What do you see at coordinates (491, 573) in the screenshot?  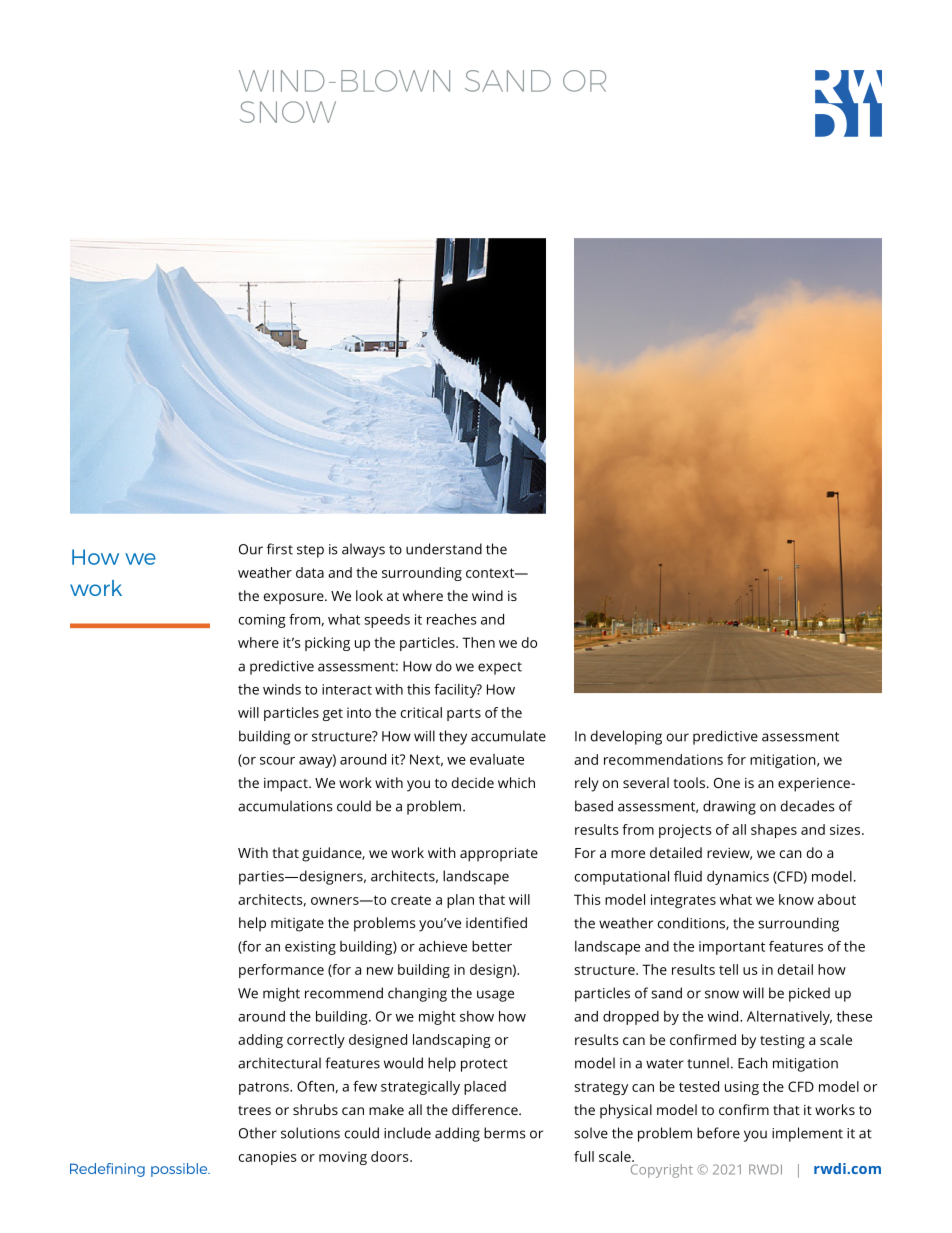 I see `context` at bounding box center [491, 573].
